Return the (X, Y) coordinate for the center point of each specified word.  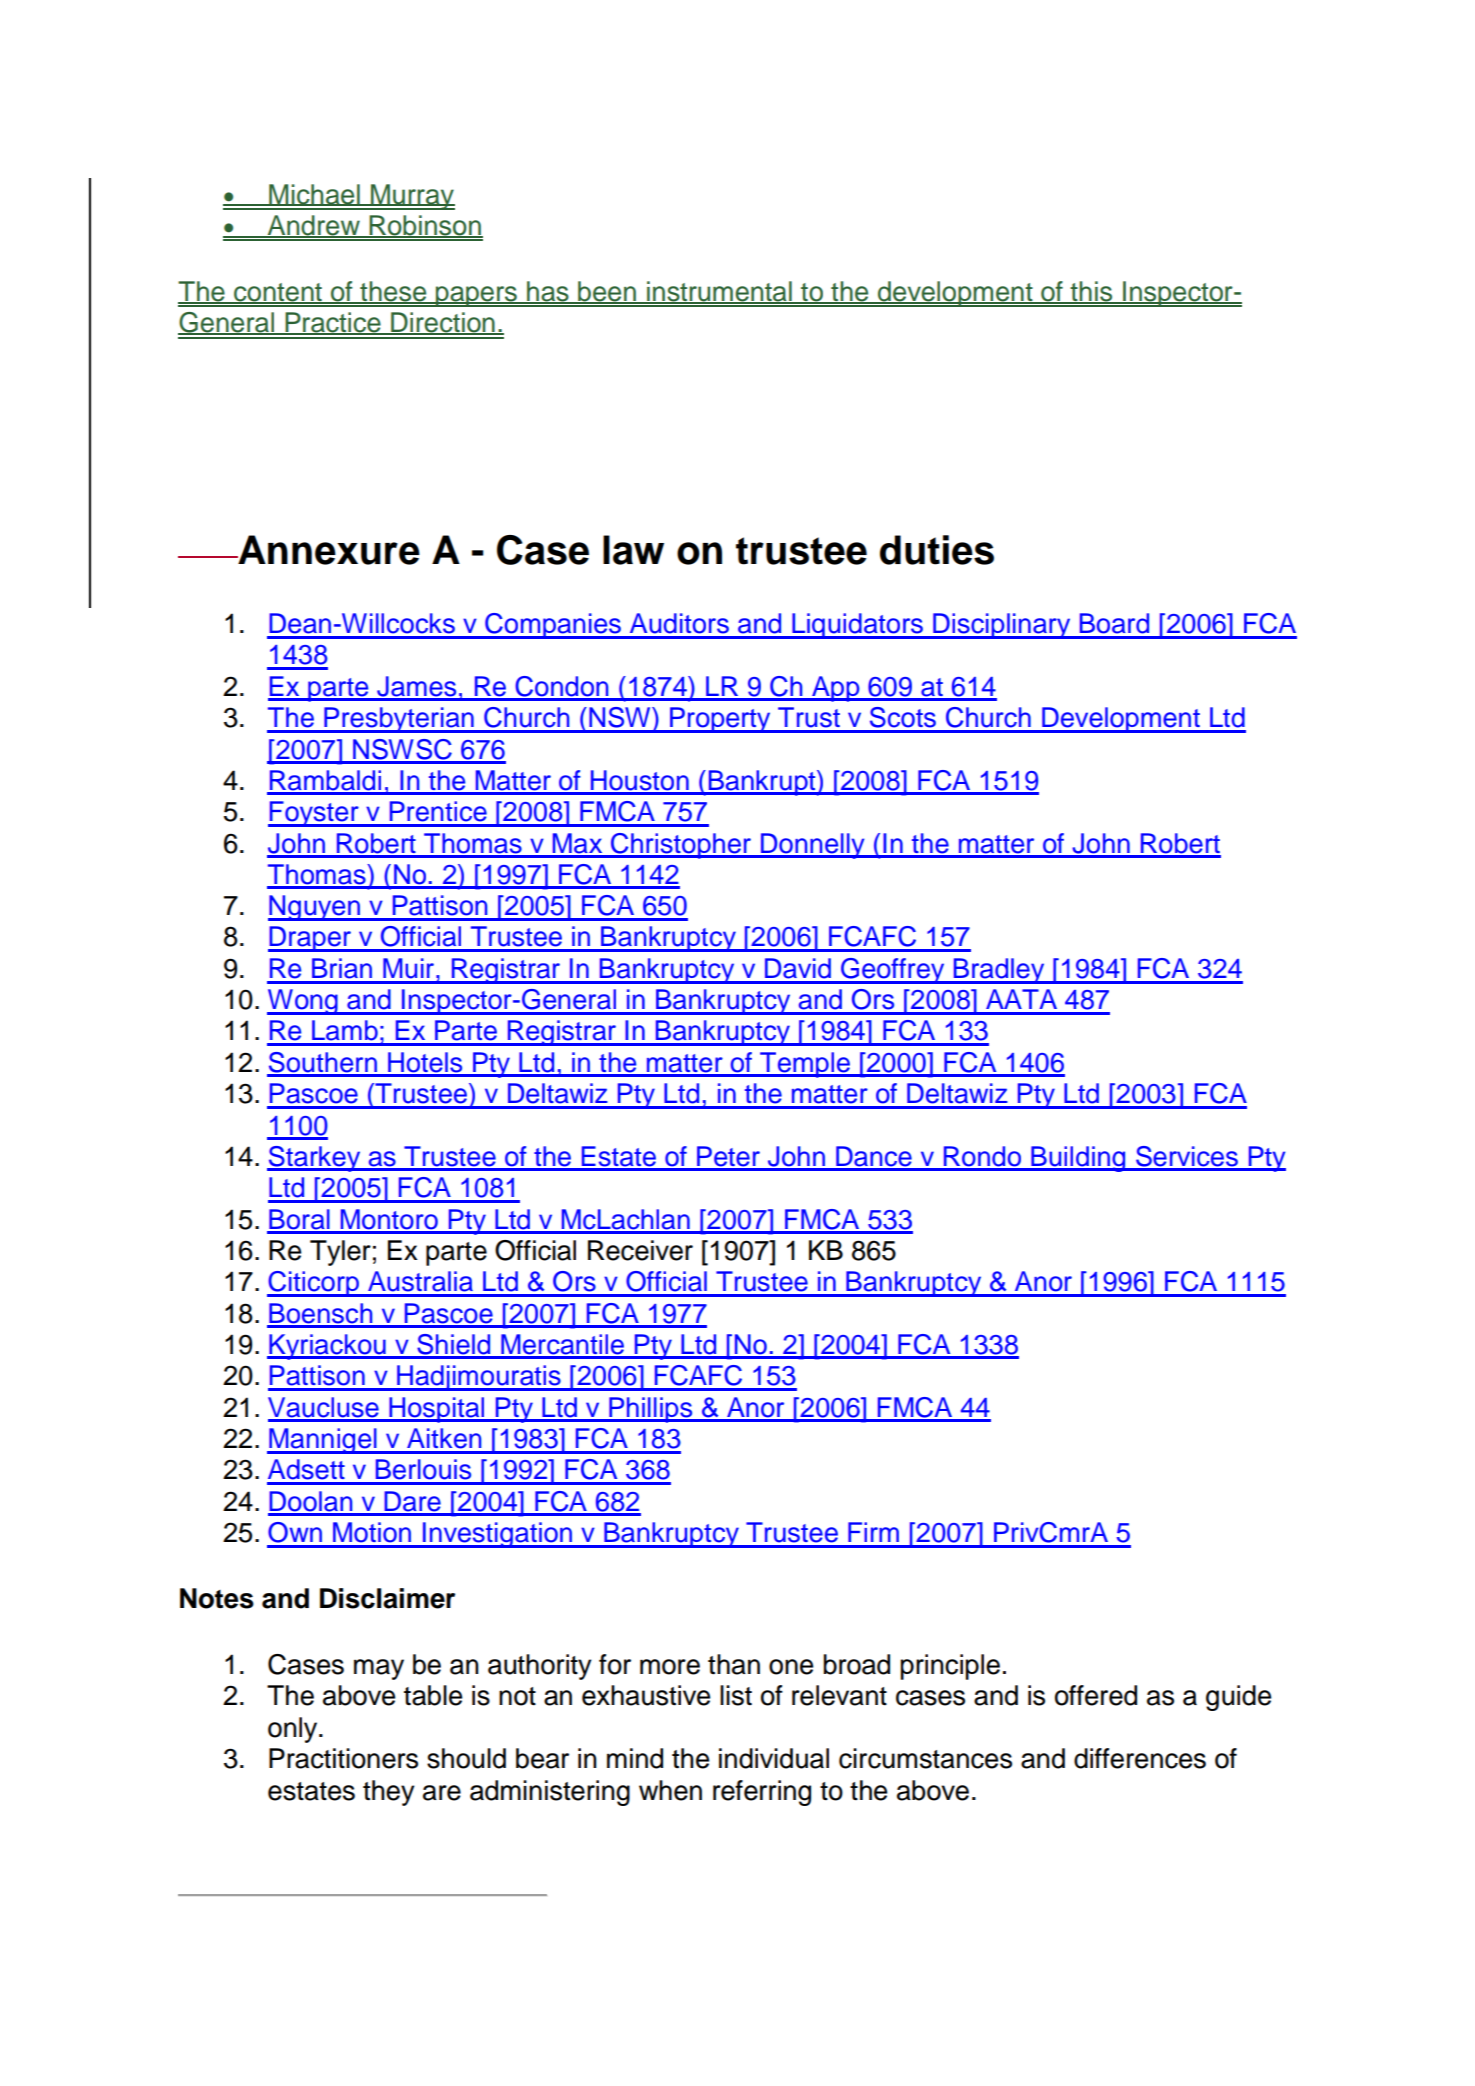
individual (774, 1758)
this (1092, 292)
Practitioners (343, 1758)
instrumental (719, 292)
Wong (303, 1002)
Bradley (999, 971)
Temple (805, 1065)
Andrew (314, 226)
